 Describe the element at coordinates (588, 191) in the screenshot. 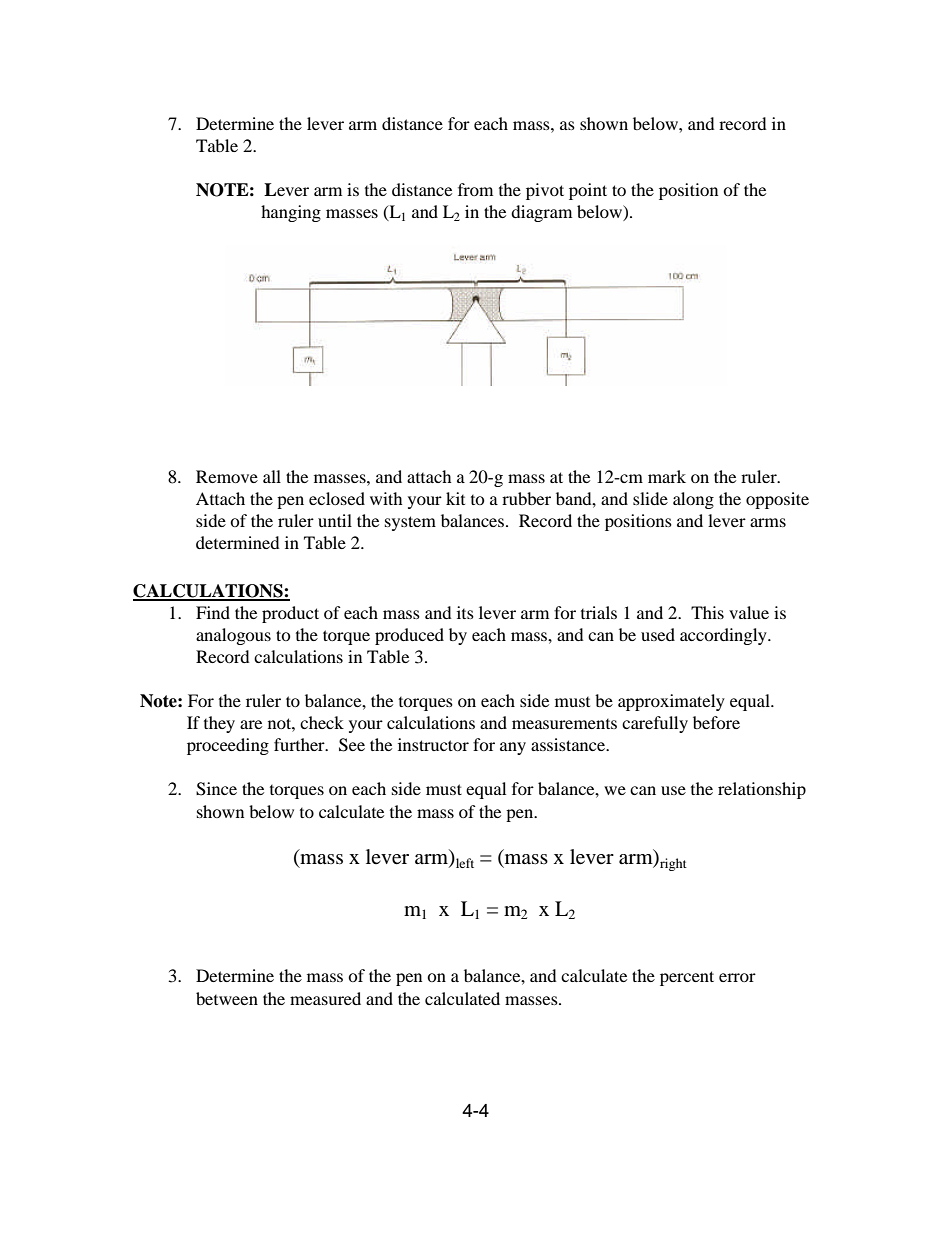

I see `point` at that location.
